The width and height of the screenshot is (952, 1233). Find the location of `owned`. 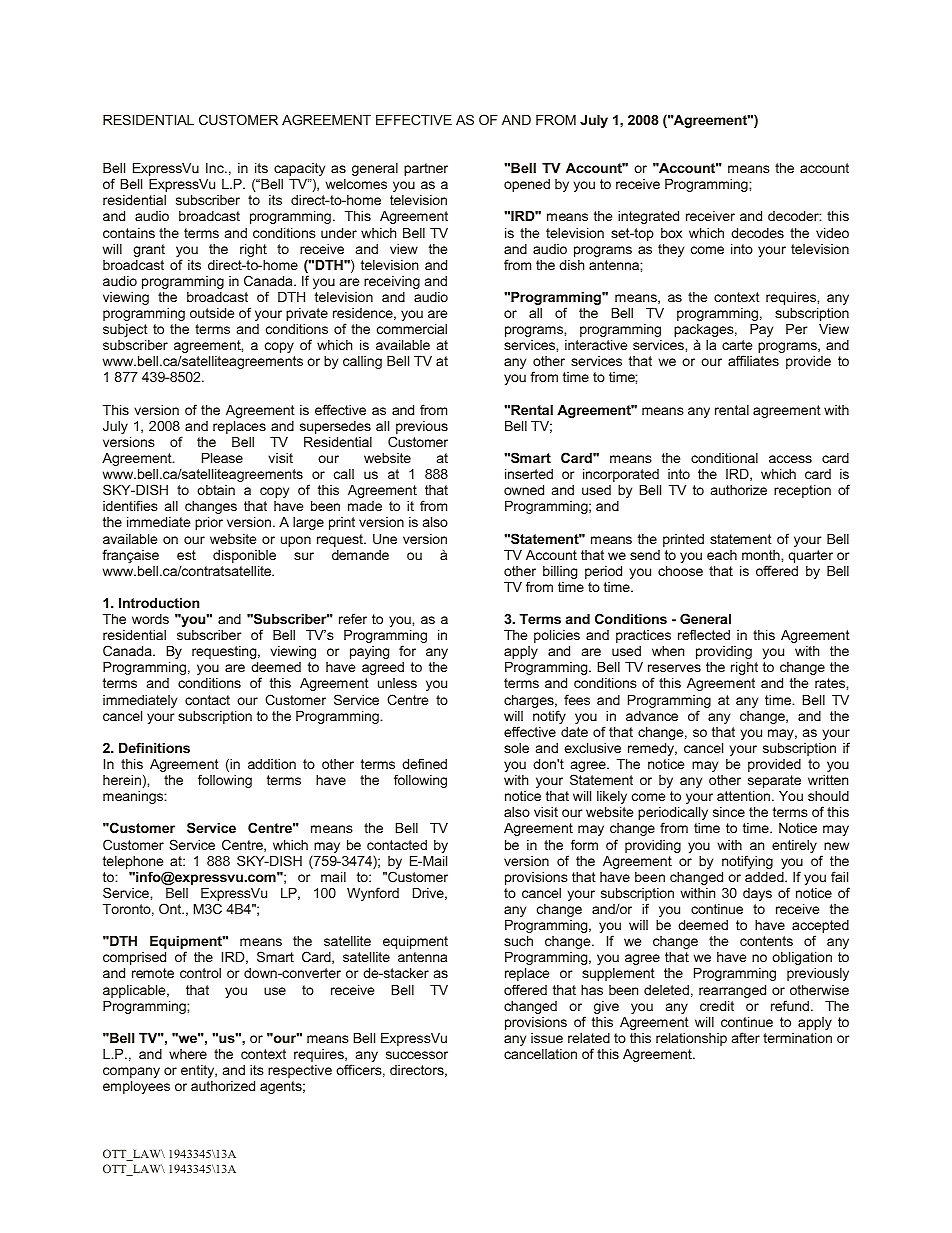

owned is located at coordinates (524, 490).
